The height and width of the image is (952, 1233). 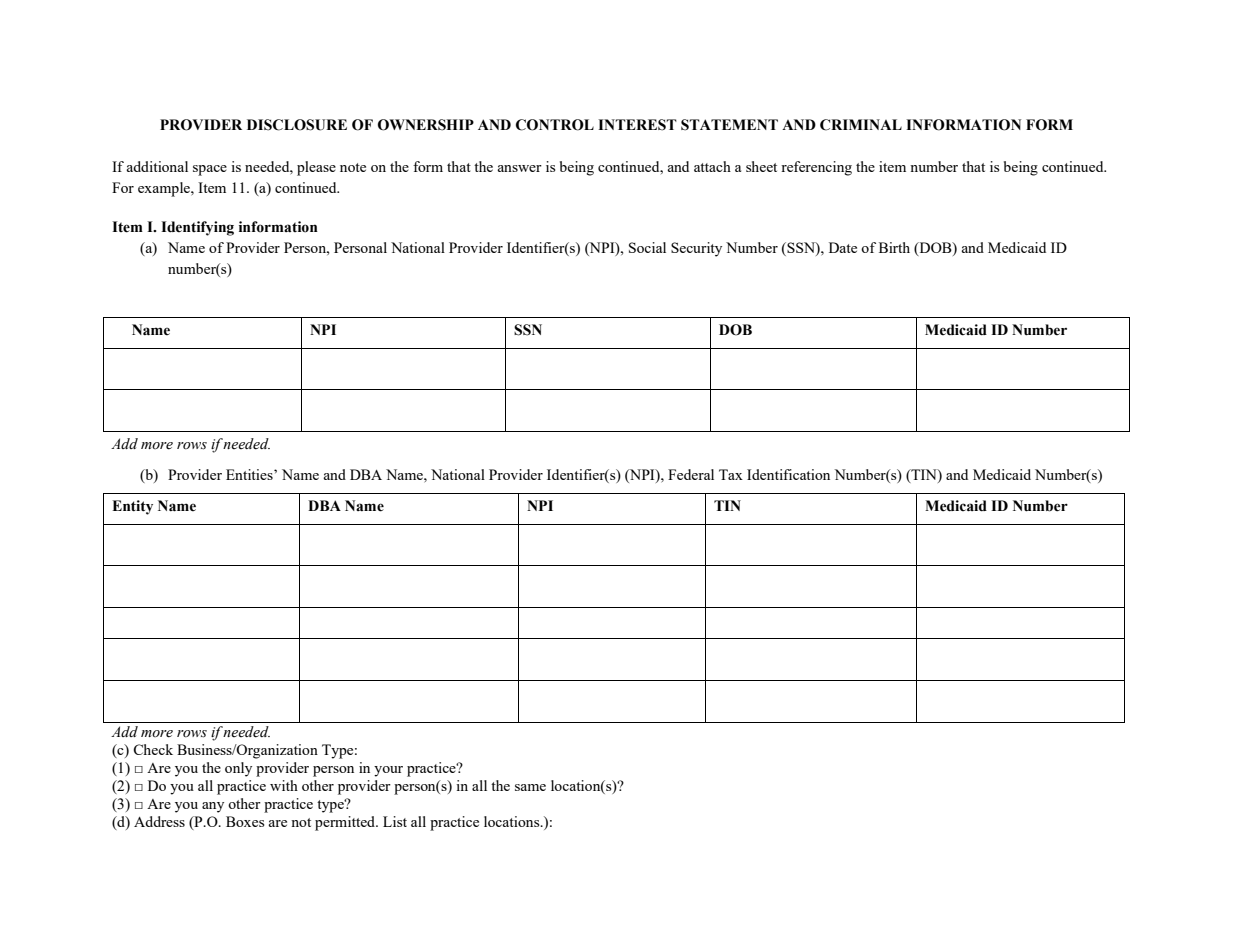 What do you see at coordinates (691, 474) in the image?
I see `Federal` at bounding box center [691, 474].
